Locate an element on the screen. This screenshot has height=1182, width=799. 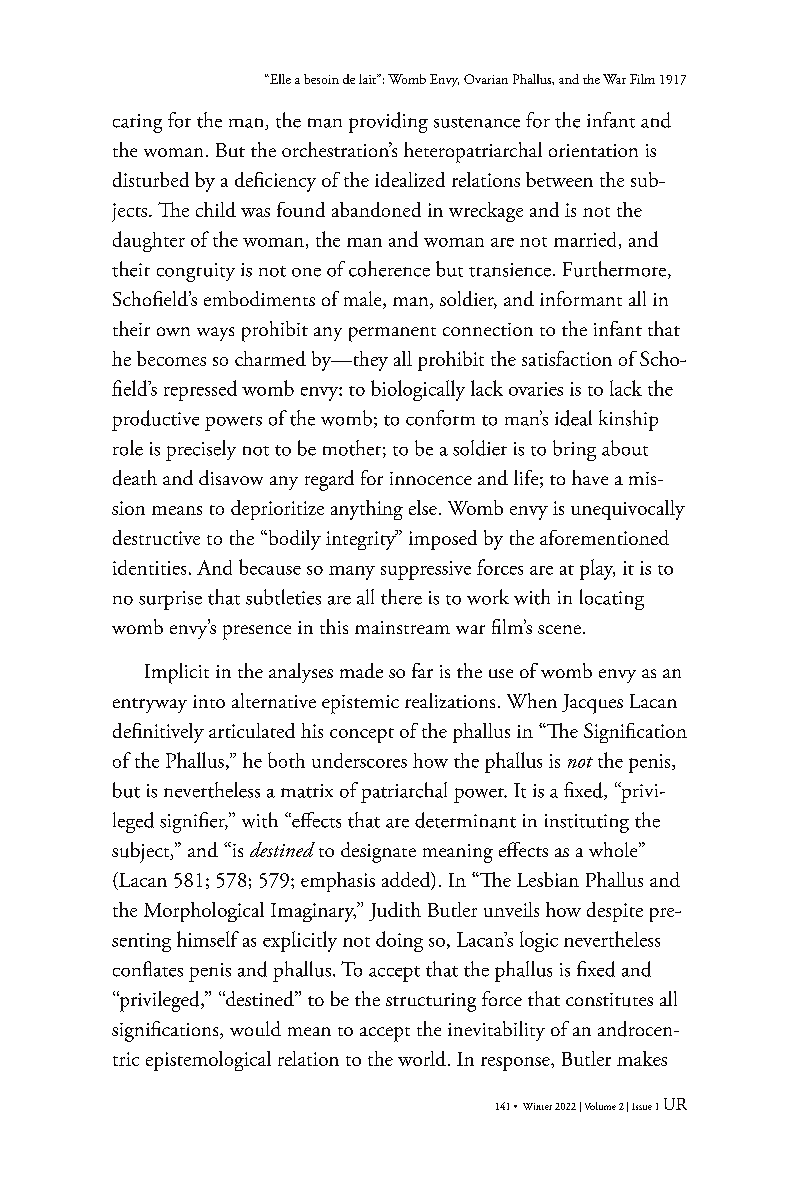
providing is located at coordinates (388, 122).
